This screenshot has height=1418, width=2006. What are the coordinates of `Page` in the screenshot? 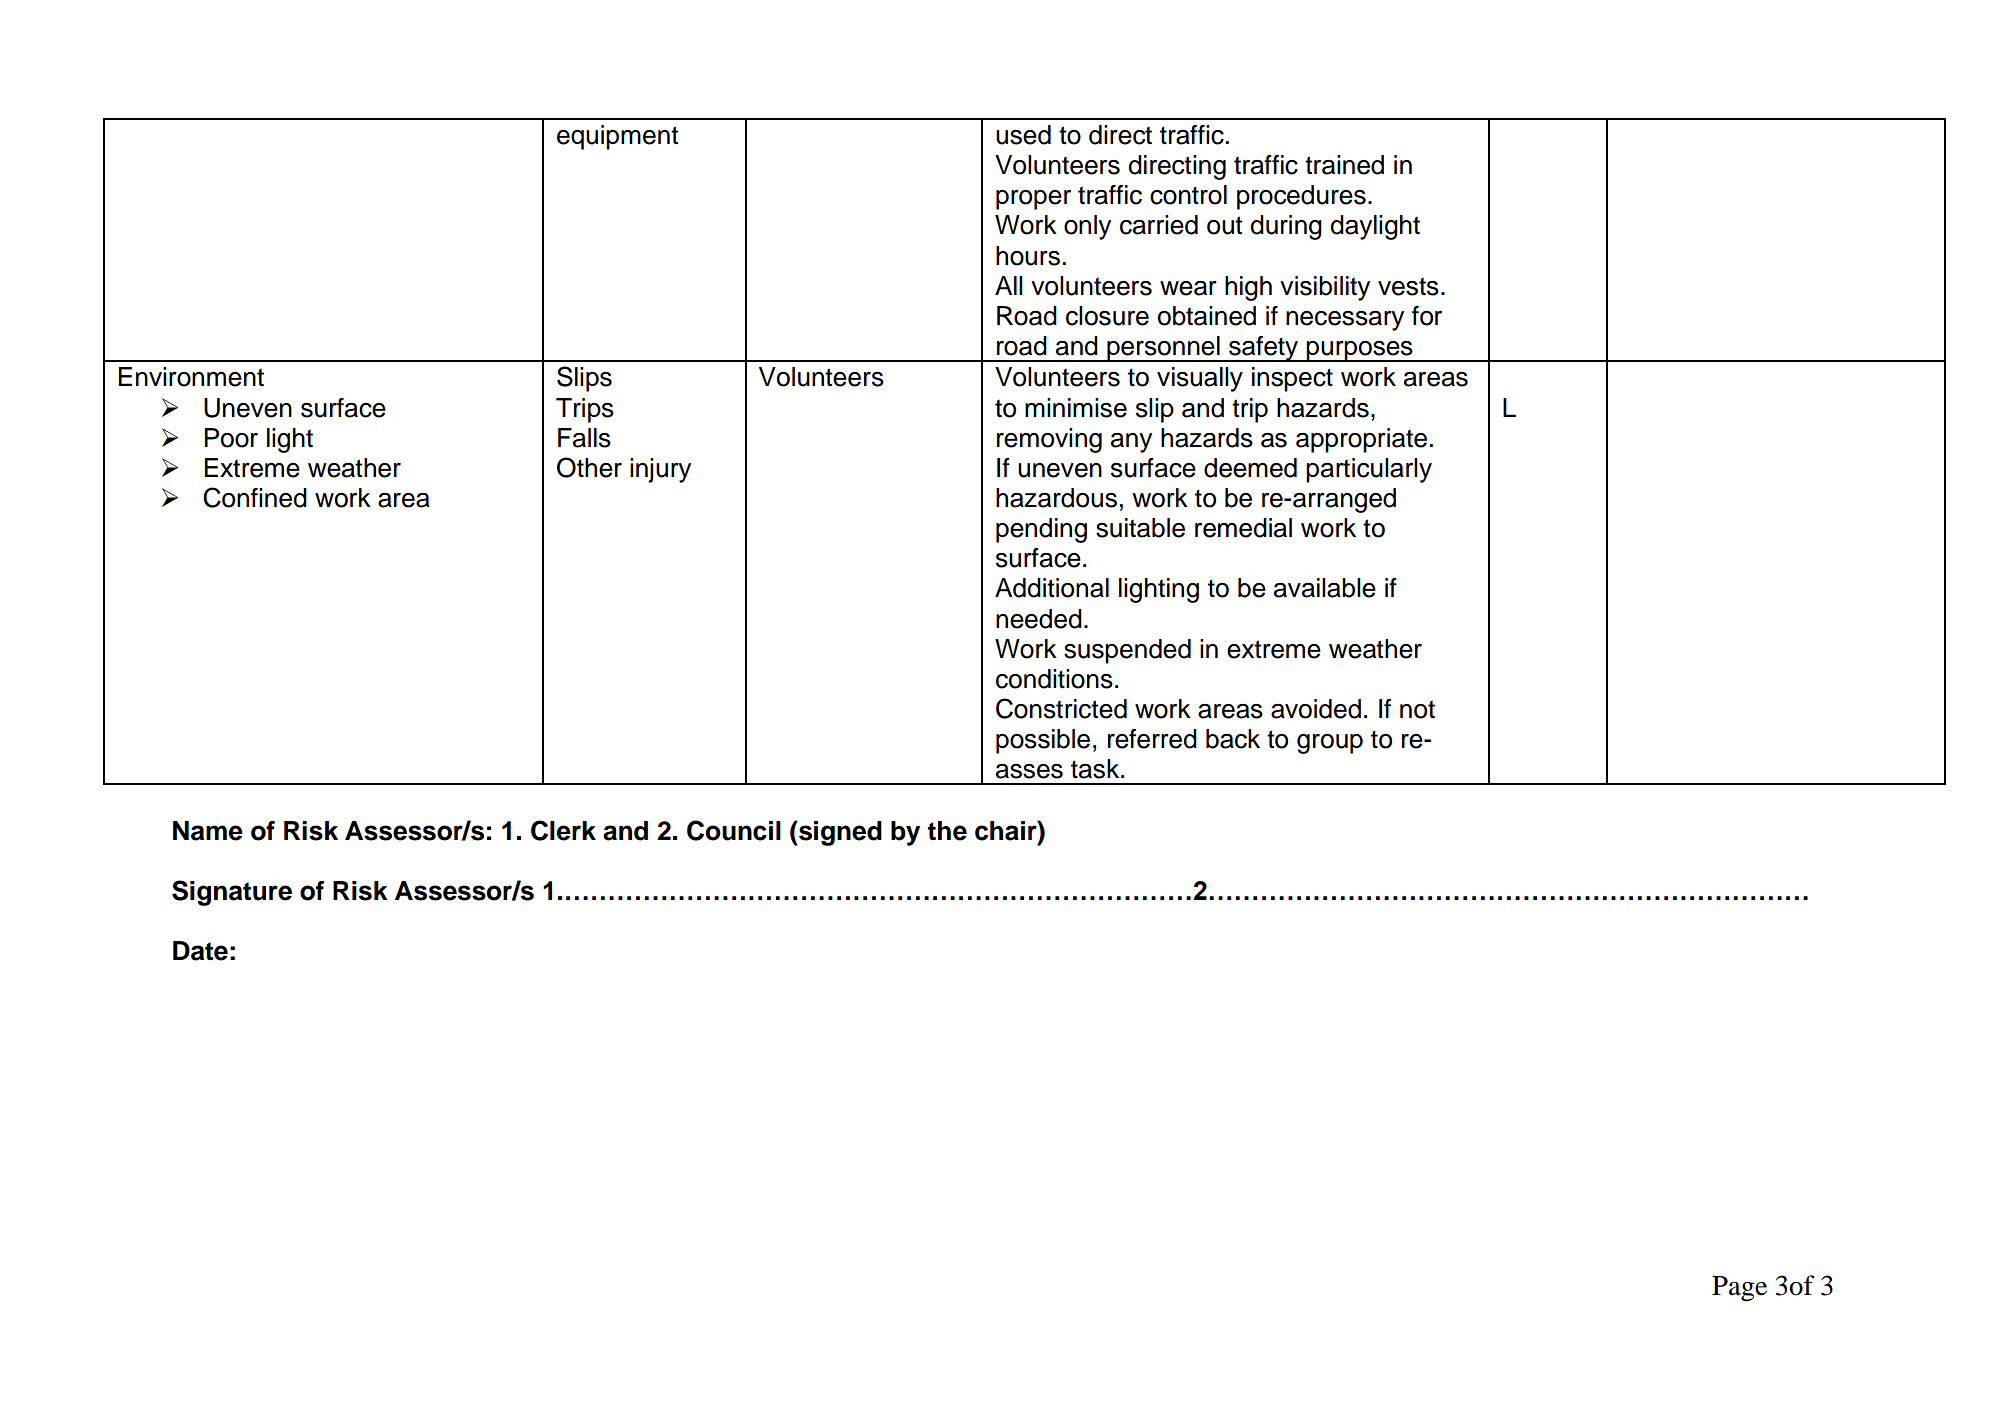 It's located at (1739, 1289).
